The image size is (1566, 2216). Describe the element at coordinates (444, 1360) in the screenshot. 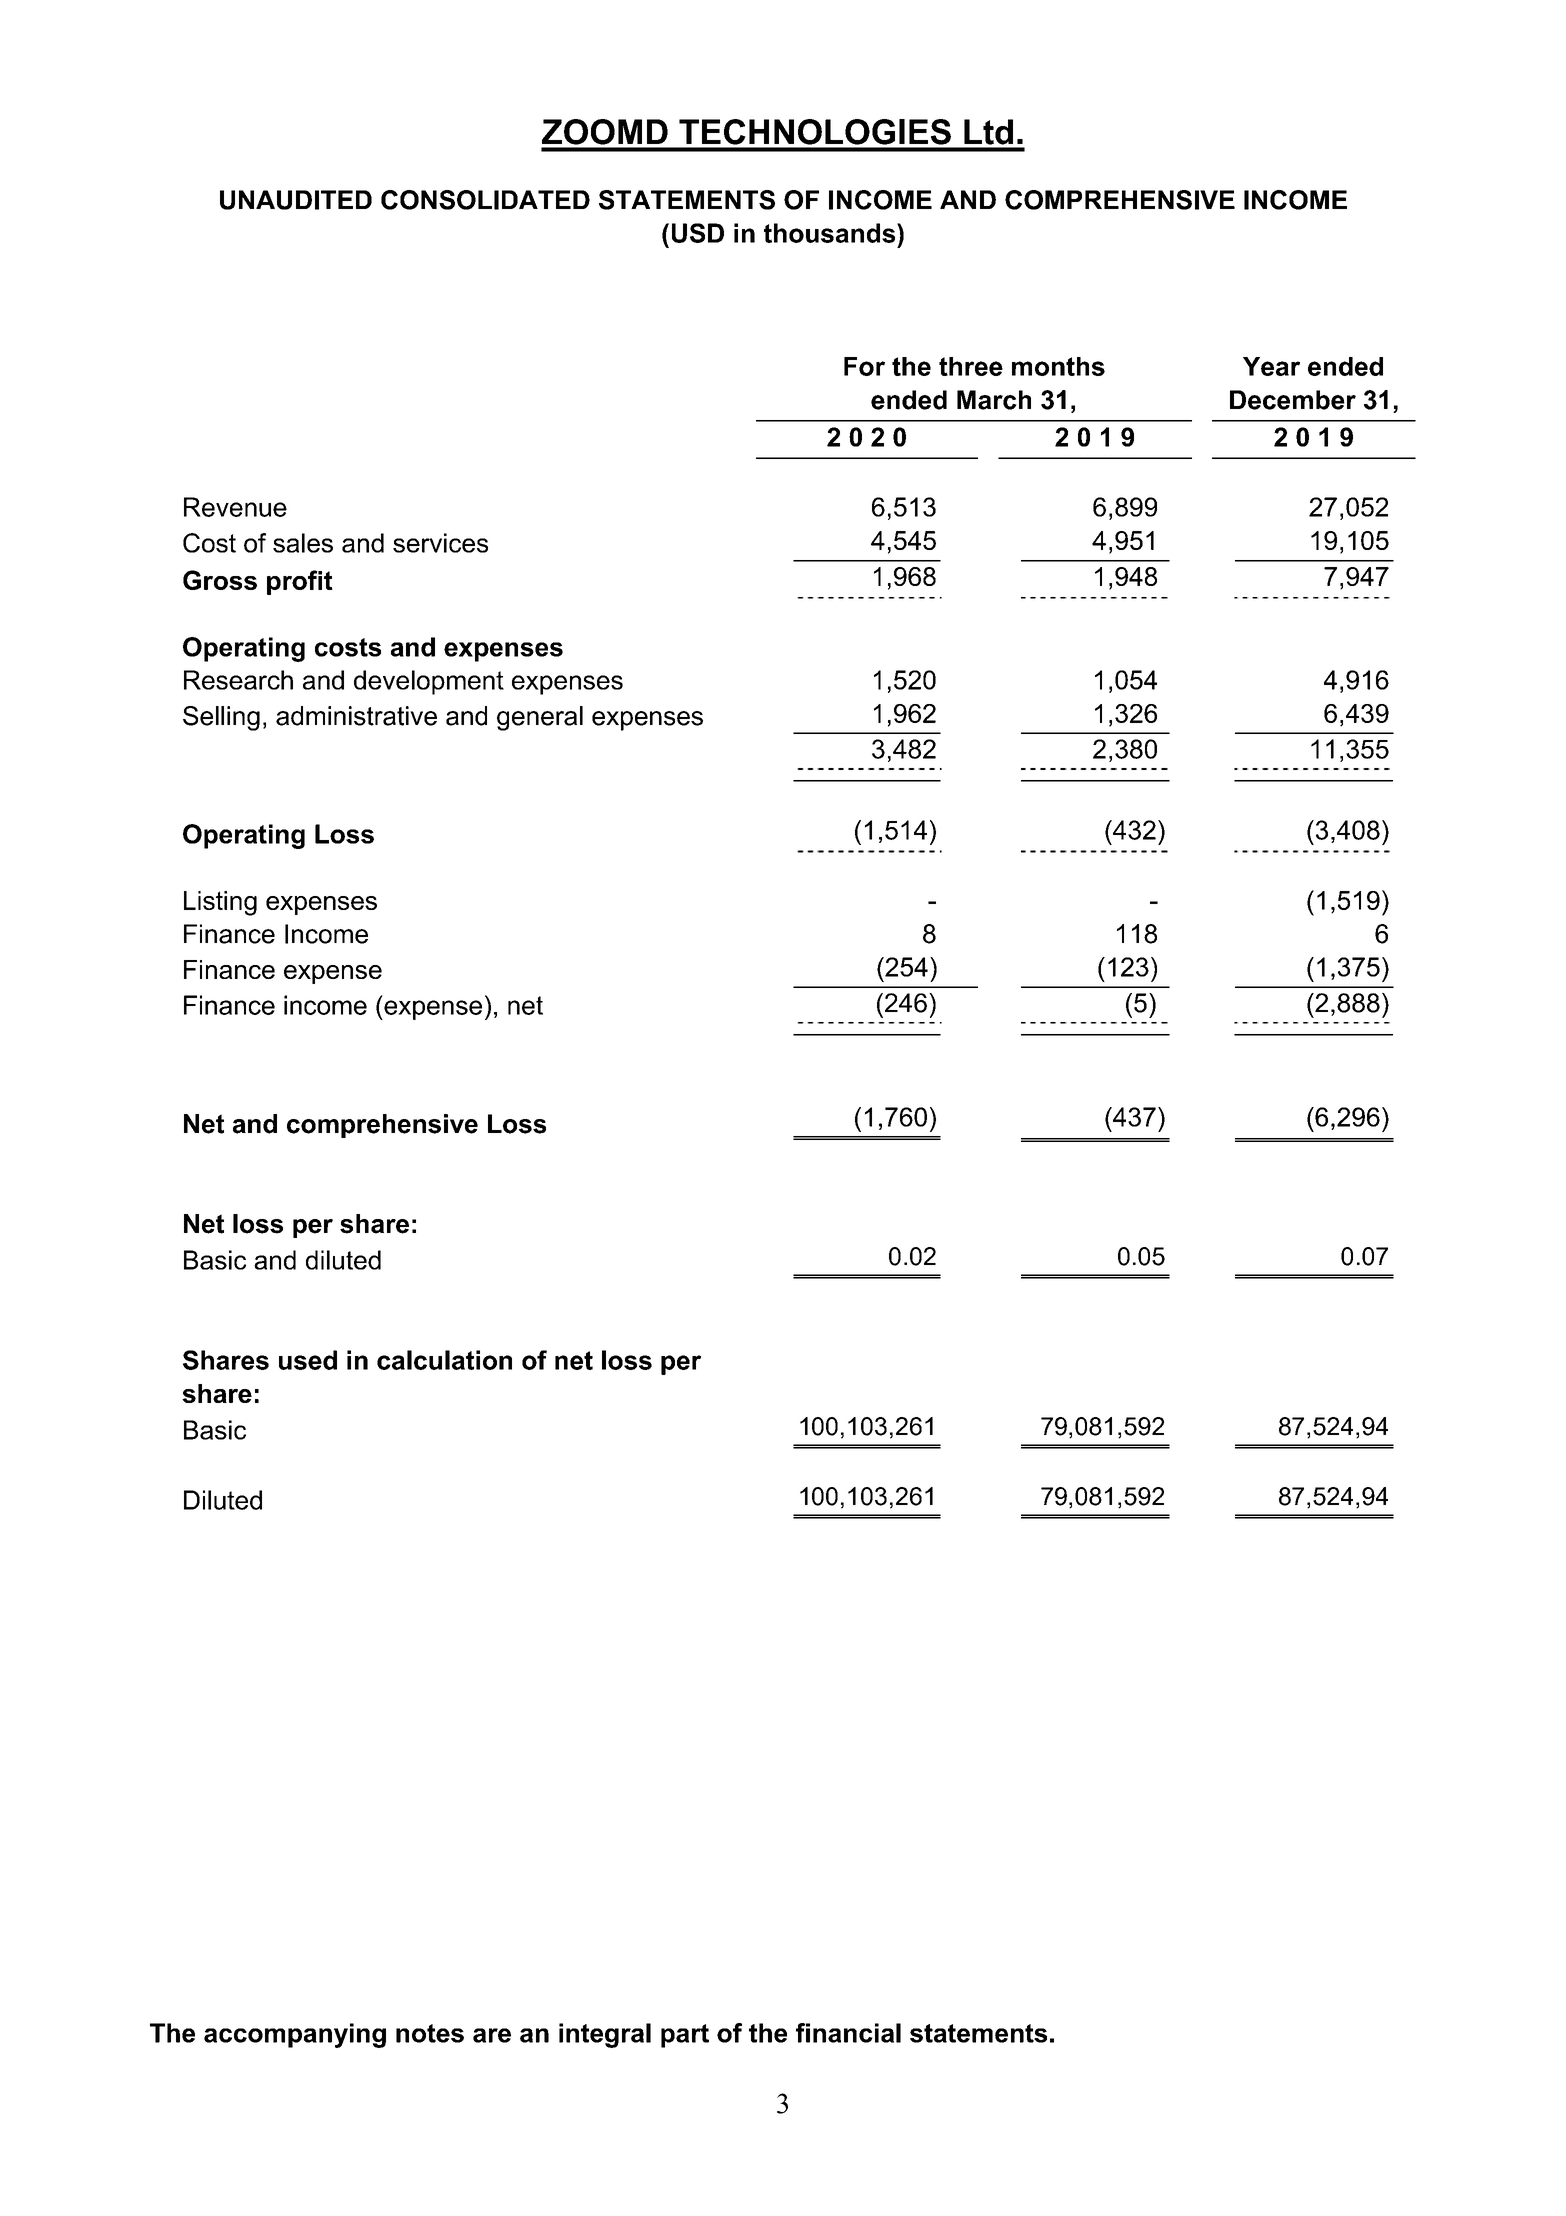

I see `calculation` at that location.
